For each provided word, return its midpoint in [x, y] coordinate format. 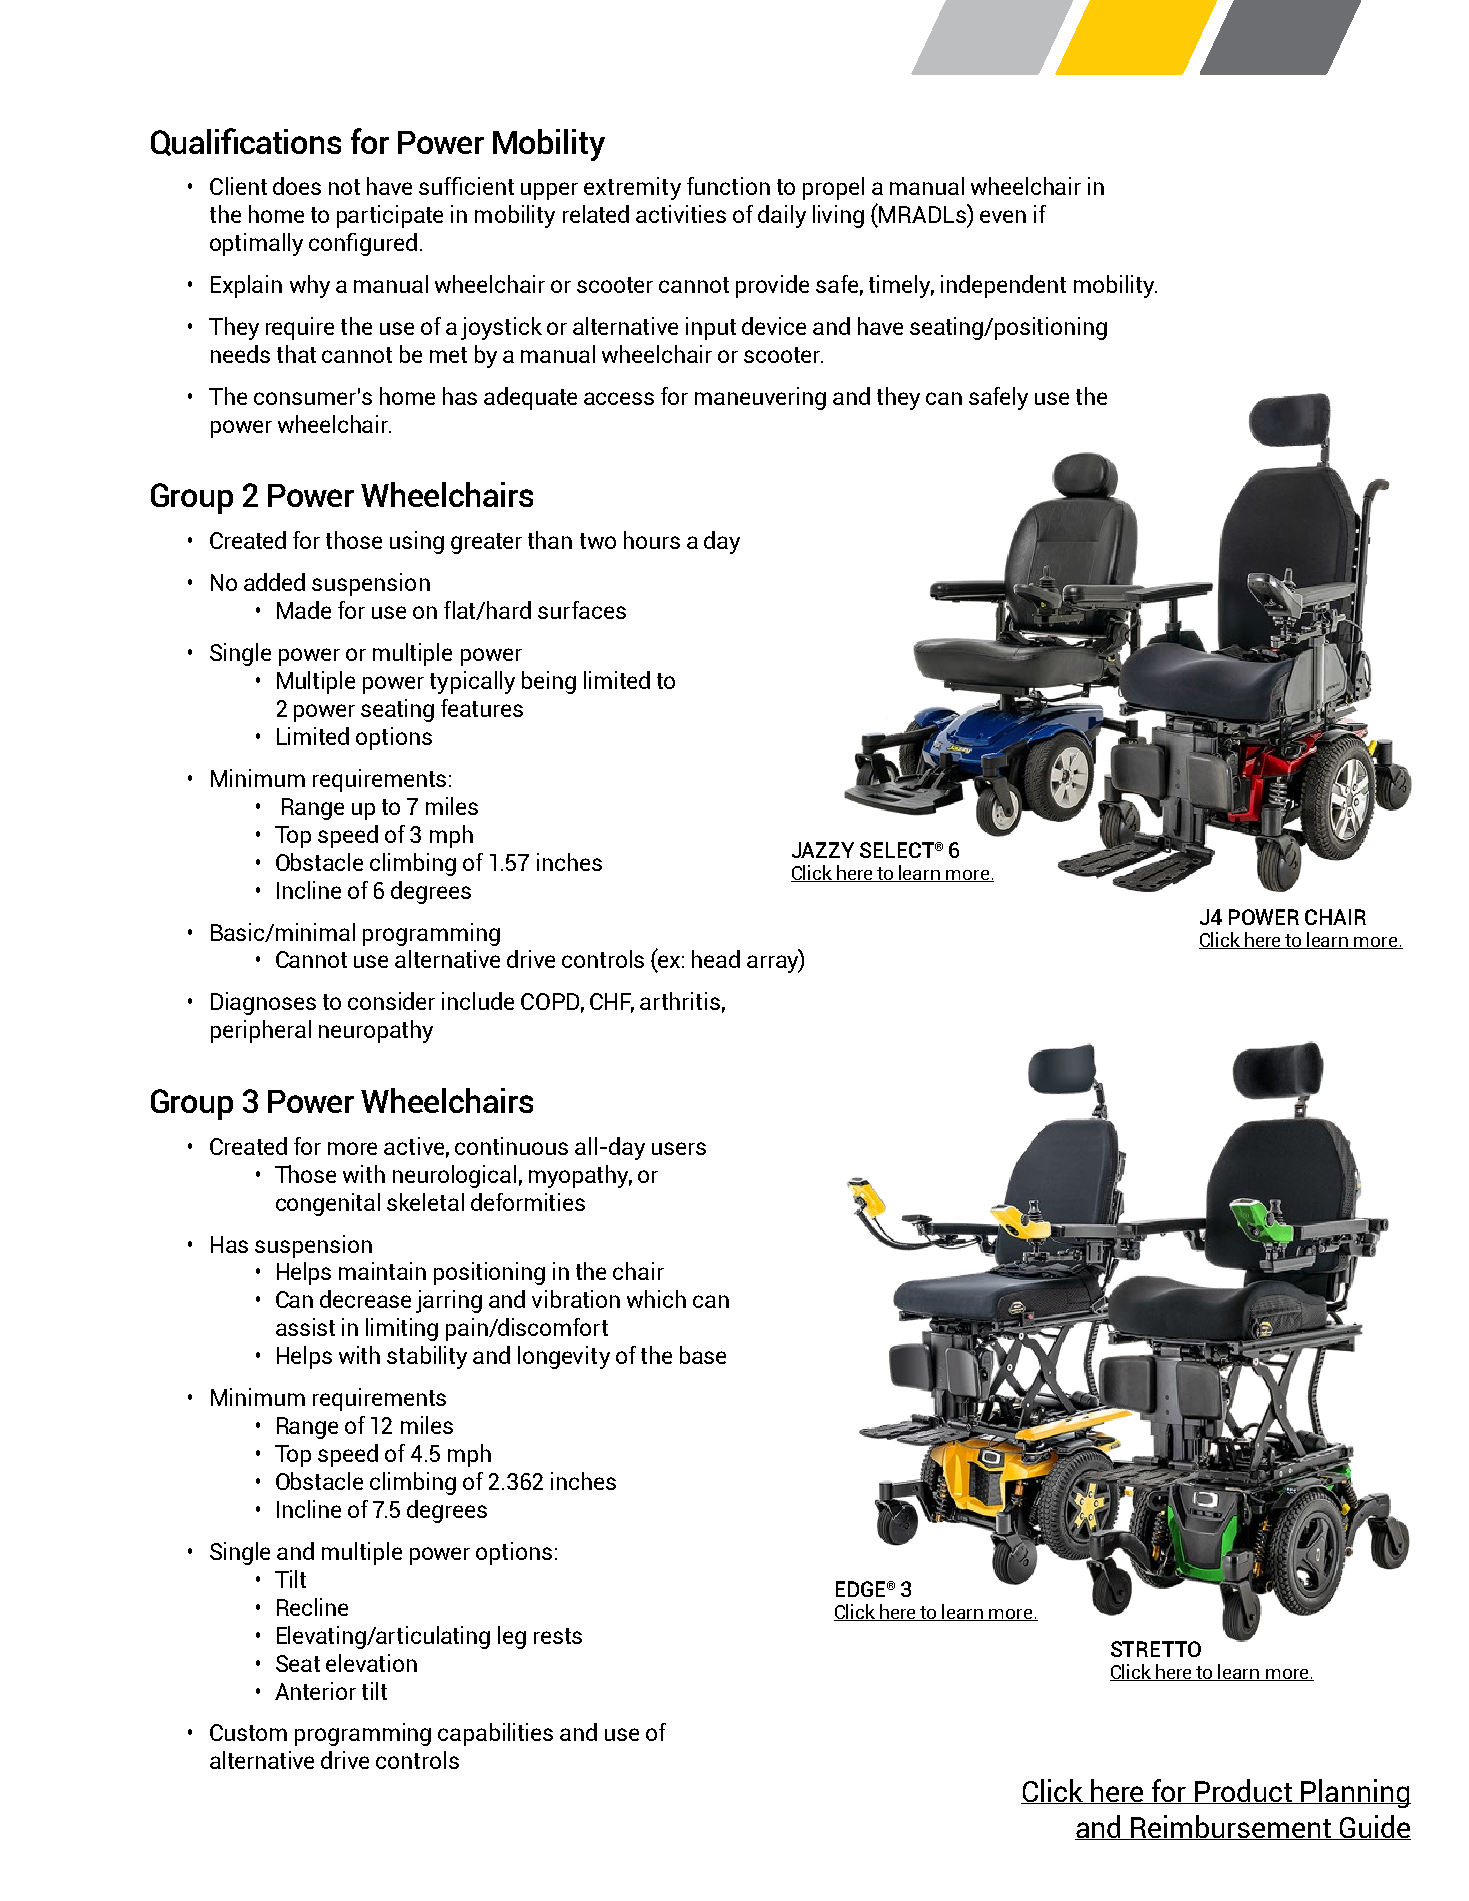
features [482, 708]
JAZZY [823, 850]
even [1003, 216]
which [656, 1299]
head [716, 959]
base [703, 1355]
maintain [382, 1271]
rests [558, 1636]
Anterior [315, 1691]
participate [390, 216]
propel [833, 188]
